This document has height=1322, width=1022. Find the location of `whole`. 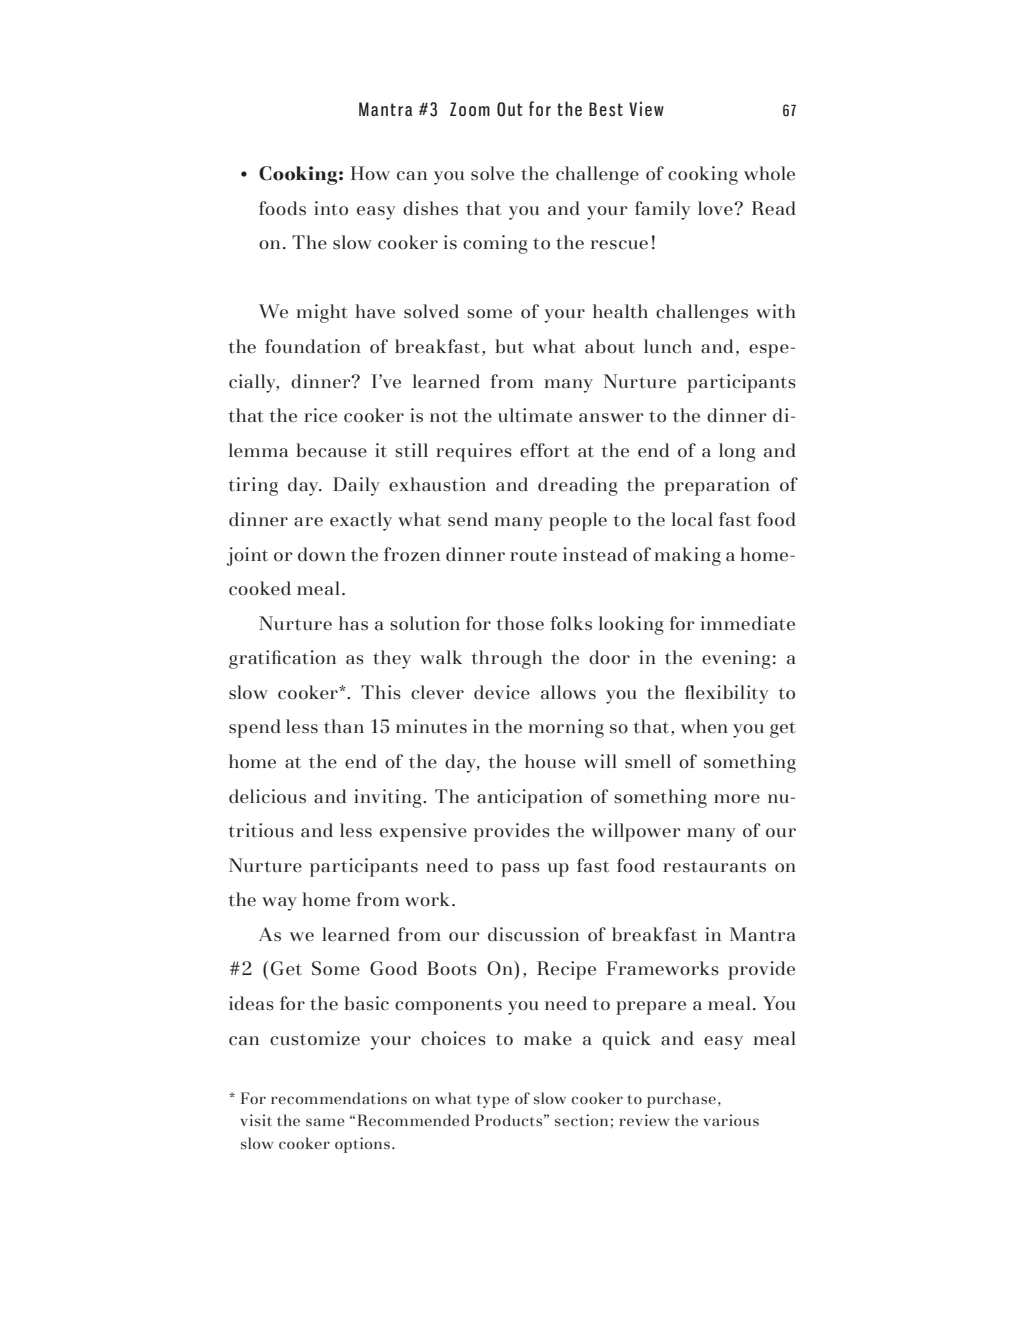

whole is located at coordinates (769, 173).
